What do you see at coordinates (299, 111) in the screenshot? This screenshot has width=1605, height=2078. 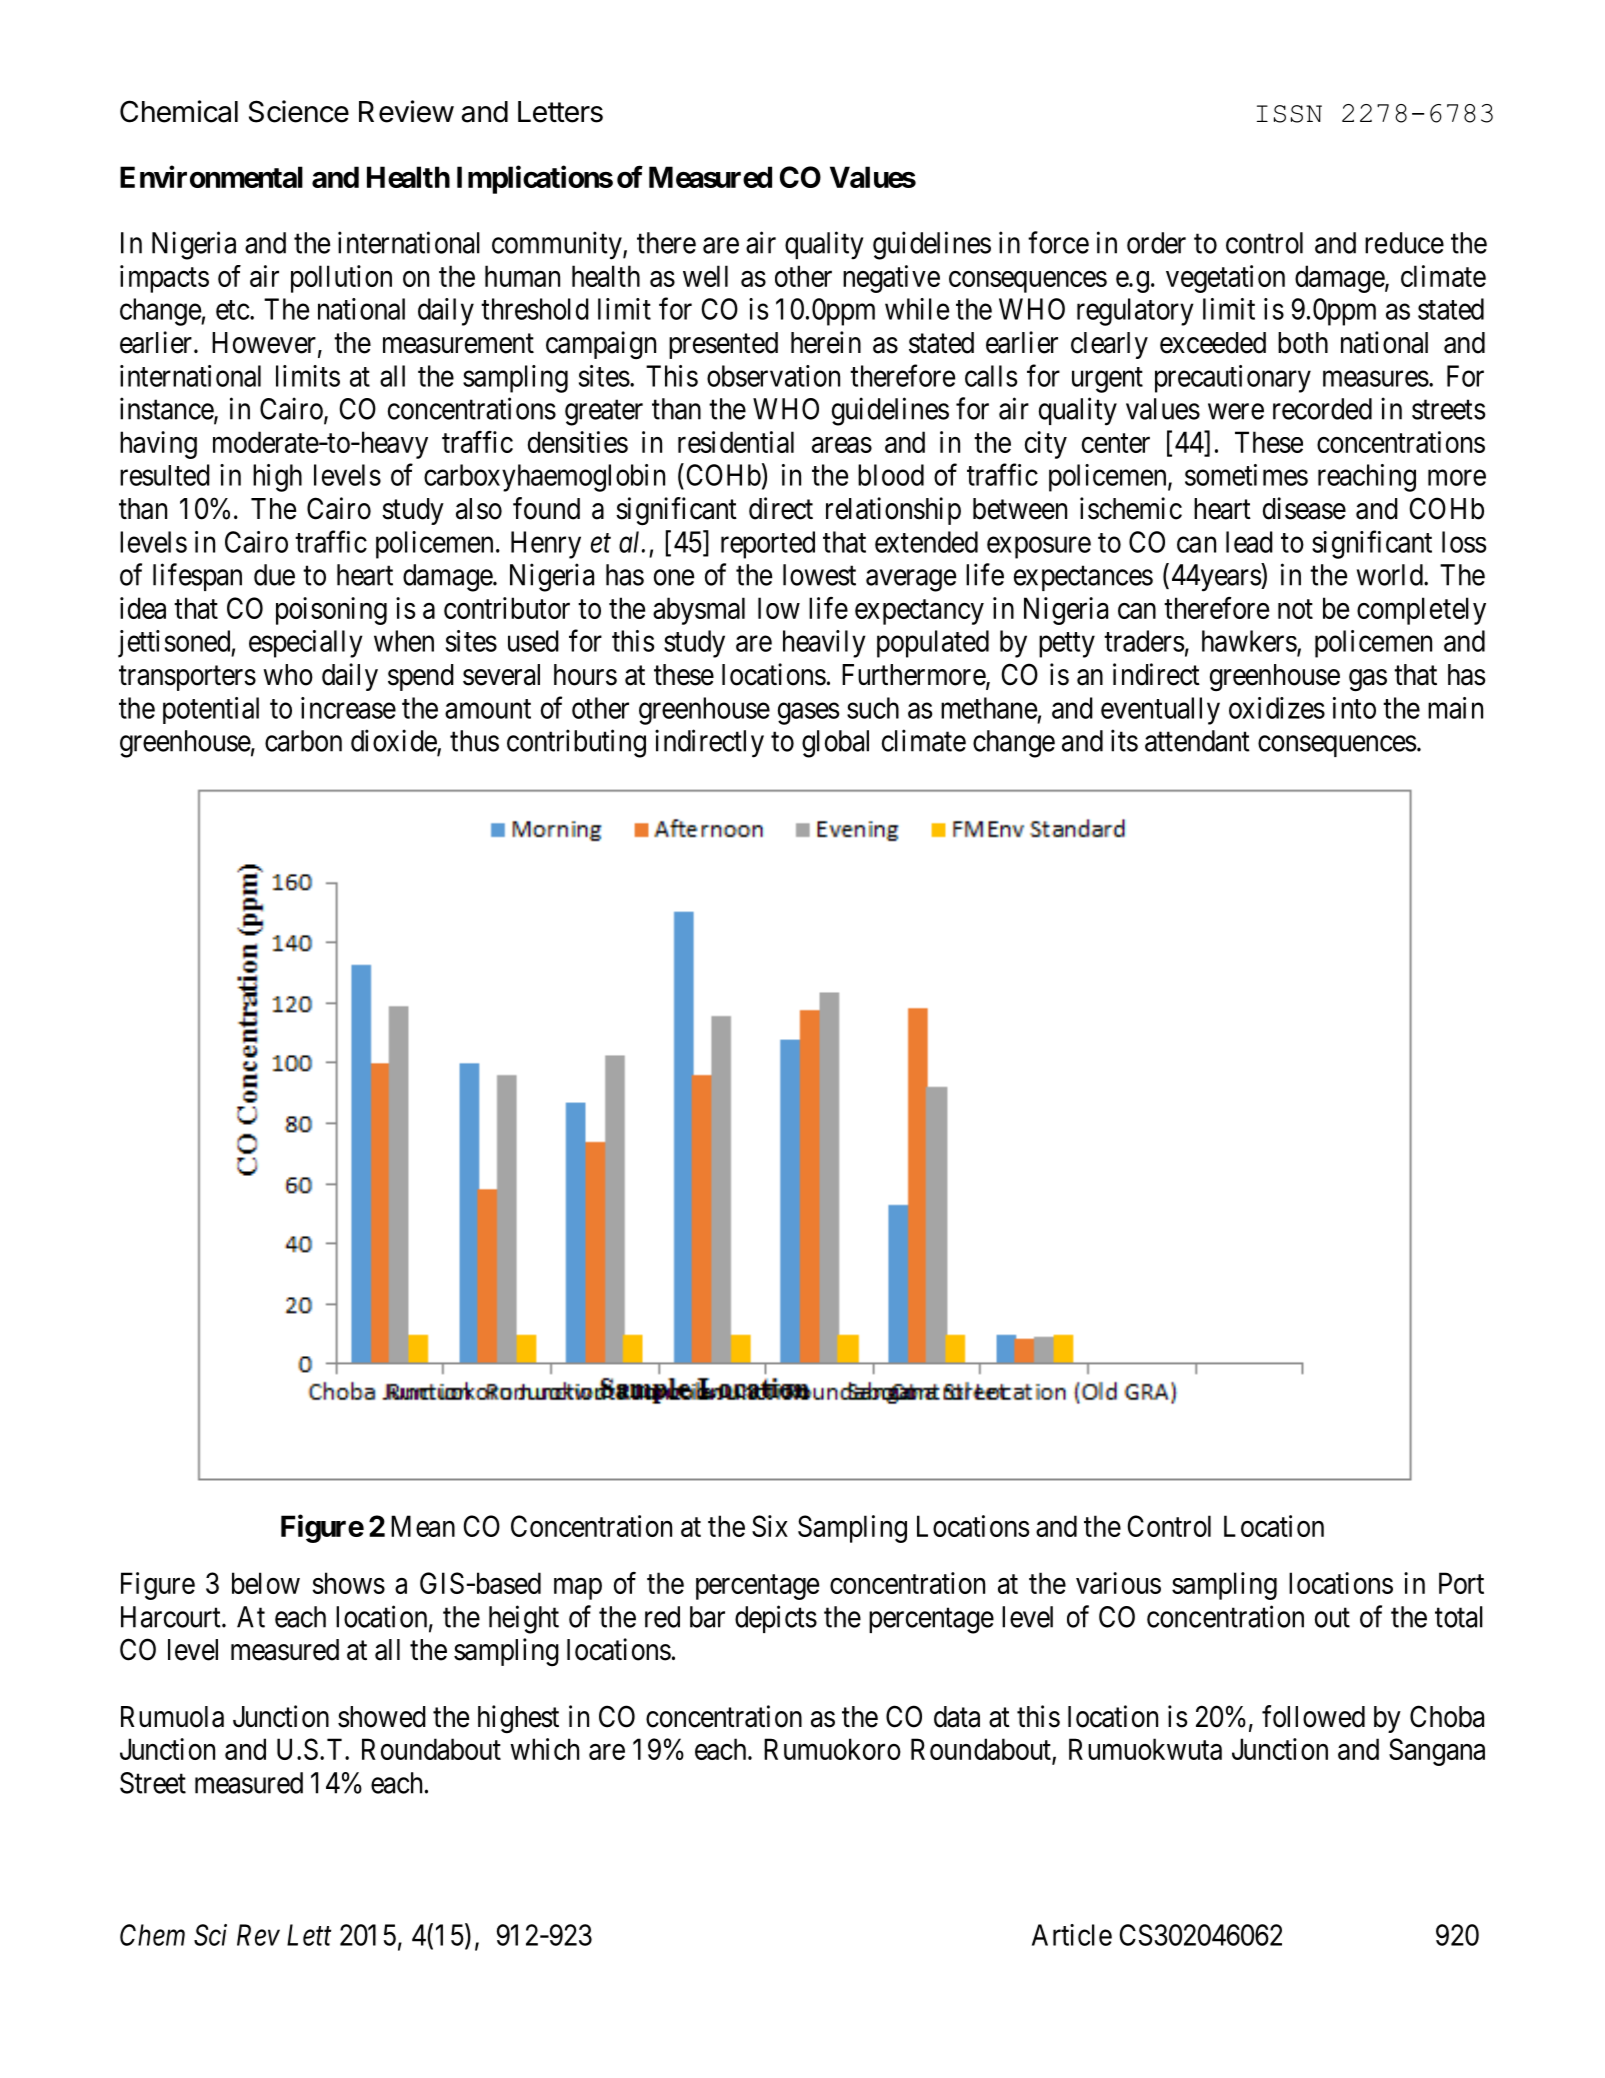 I see `Science` at bounding box center [299, 111].
